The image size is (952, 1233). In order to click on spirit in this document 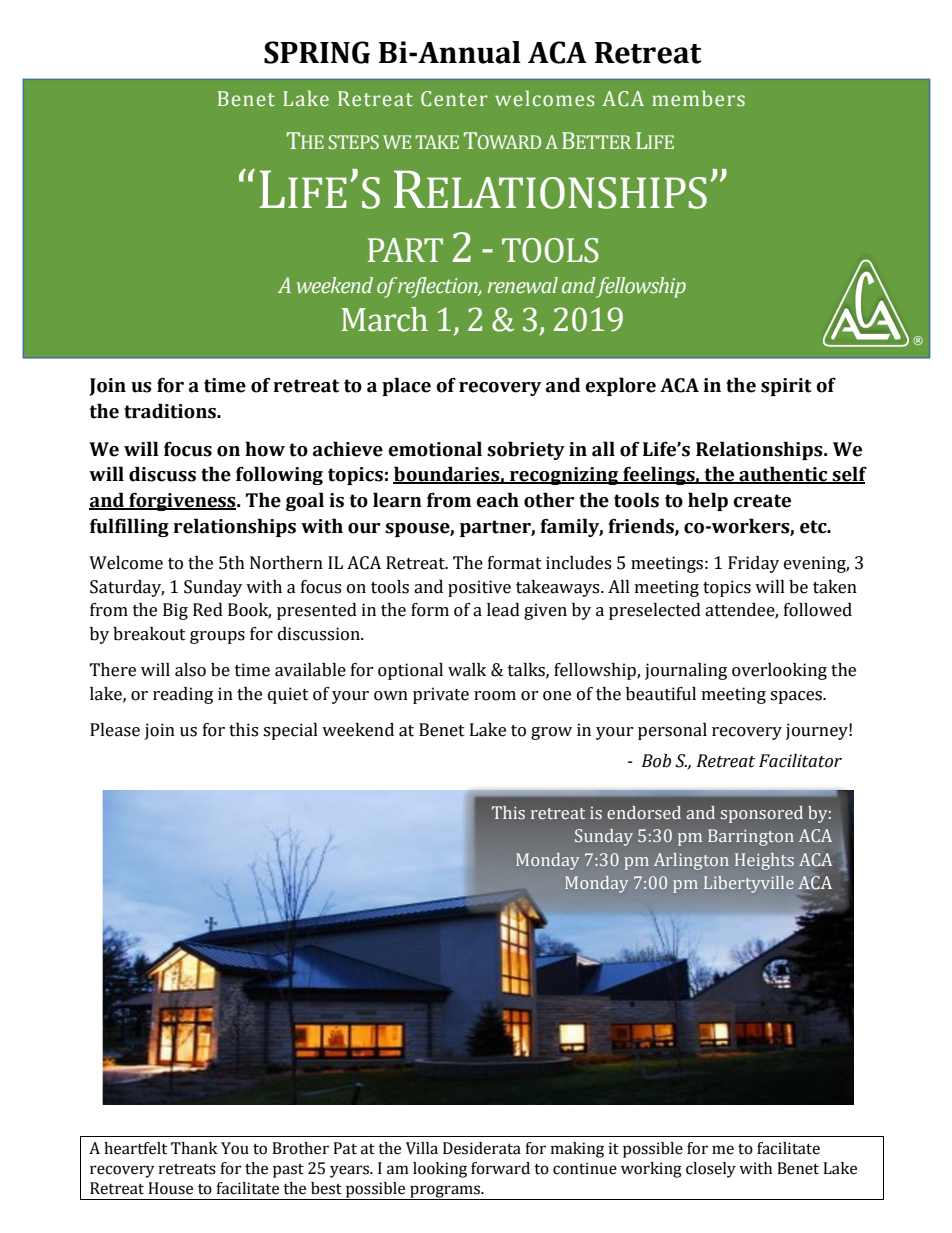, I will do `click(786, 387)`.
